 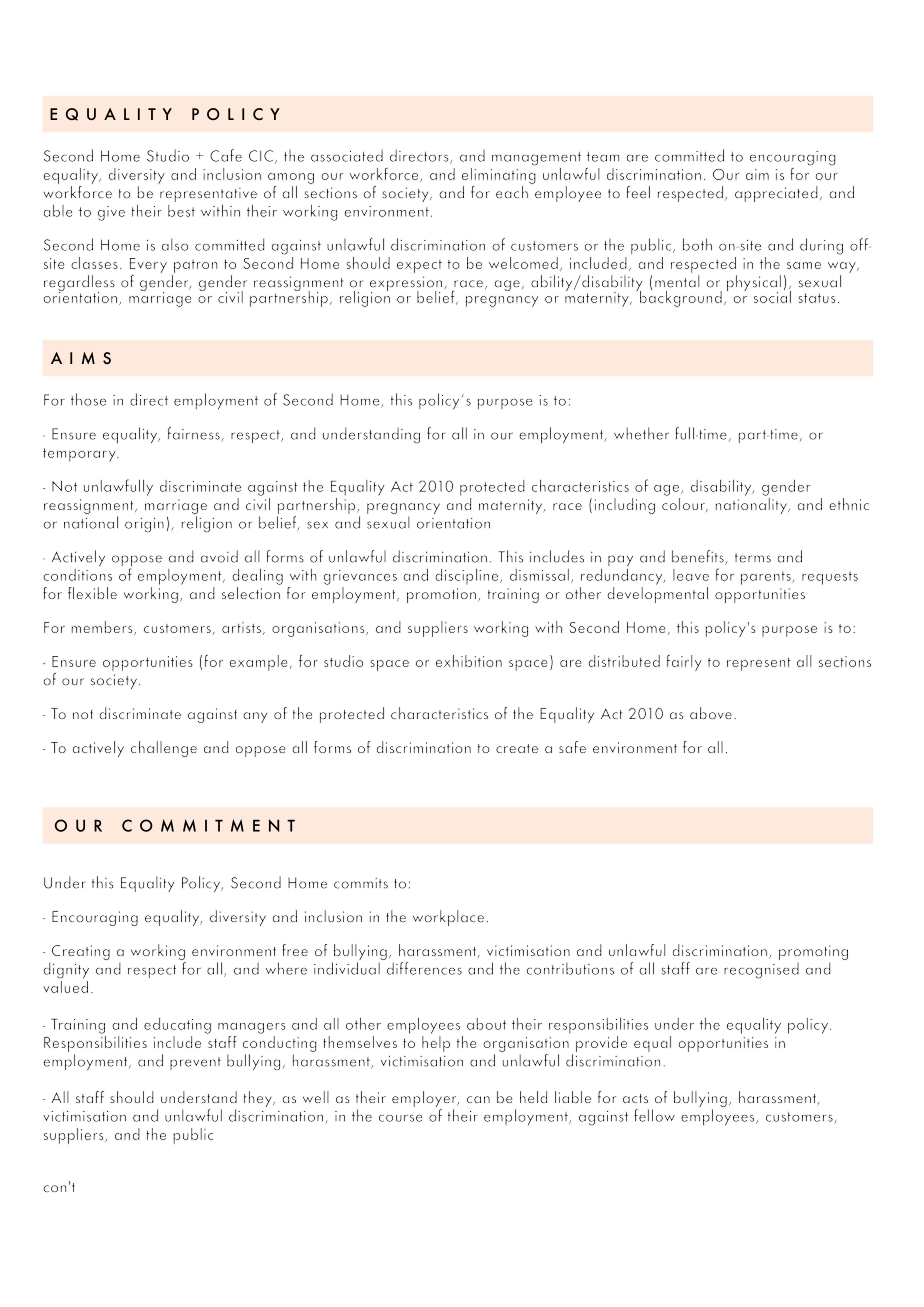 What do you see at coordinates (103, 628) in the image?
I see `members` at bounding box center [103, 628].
